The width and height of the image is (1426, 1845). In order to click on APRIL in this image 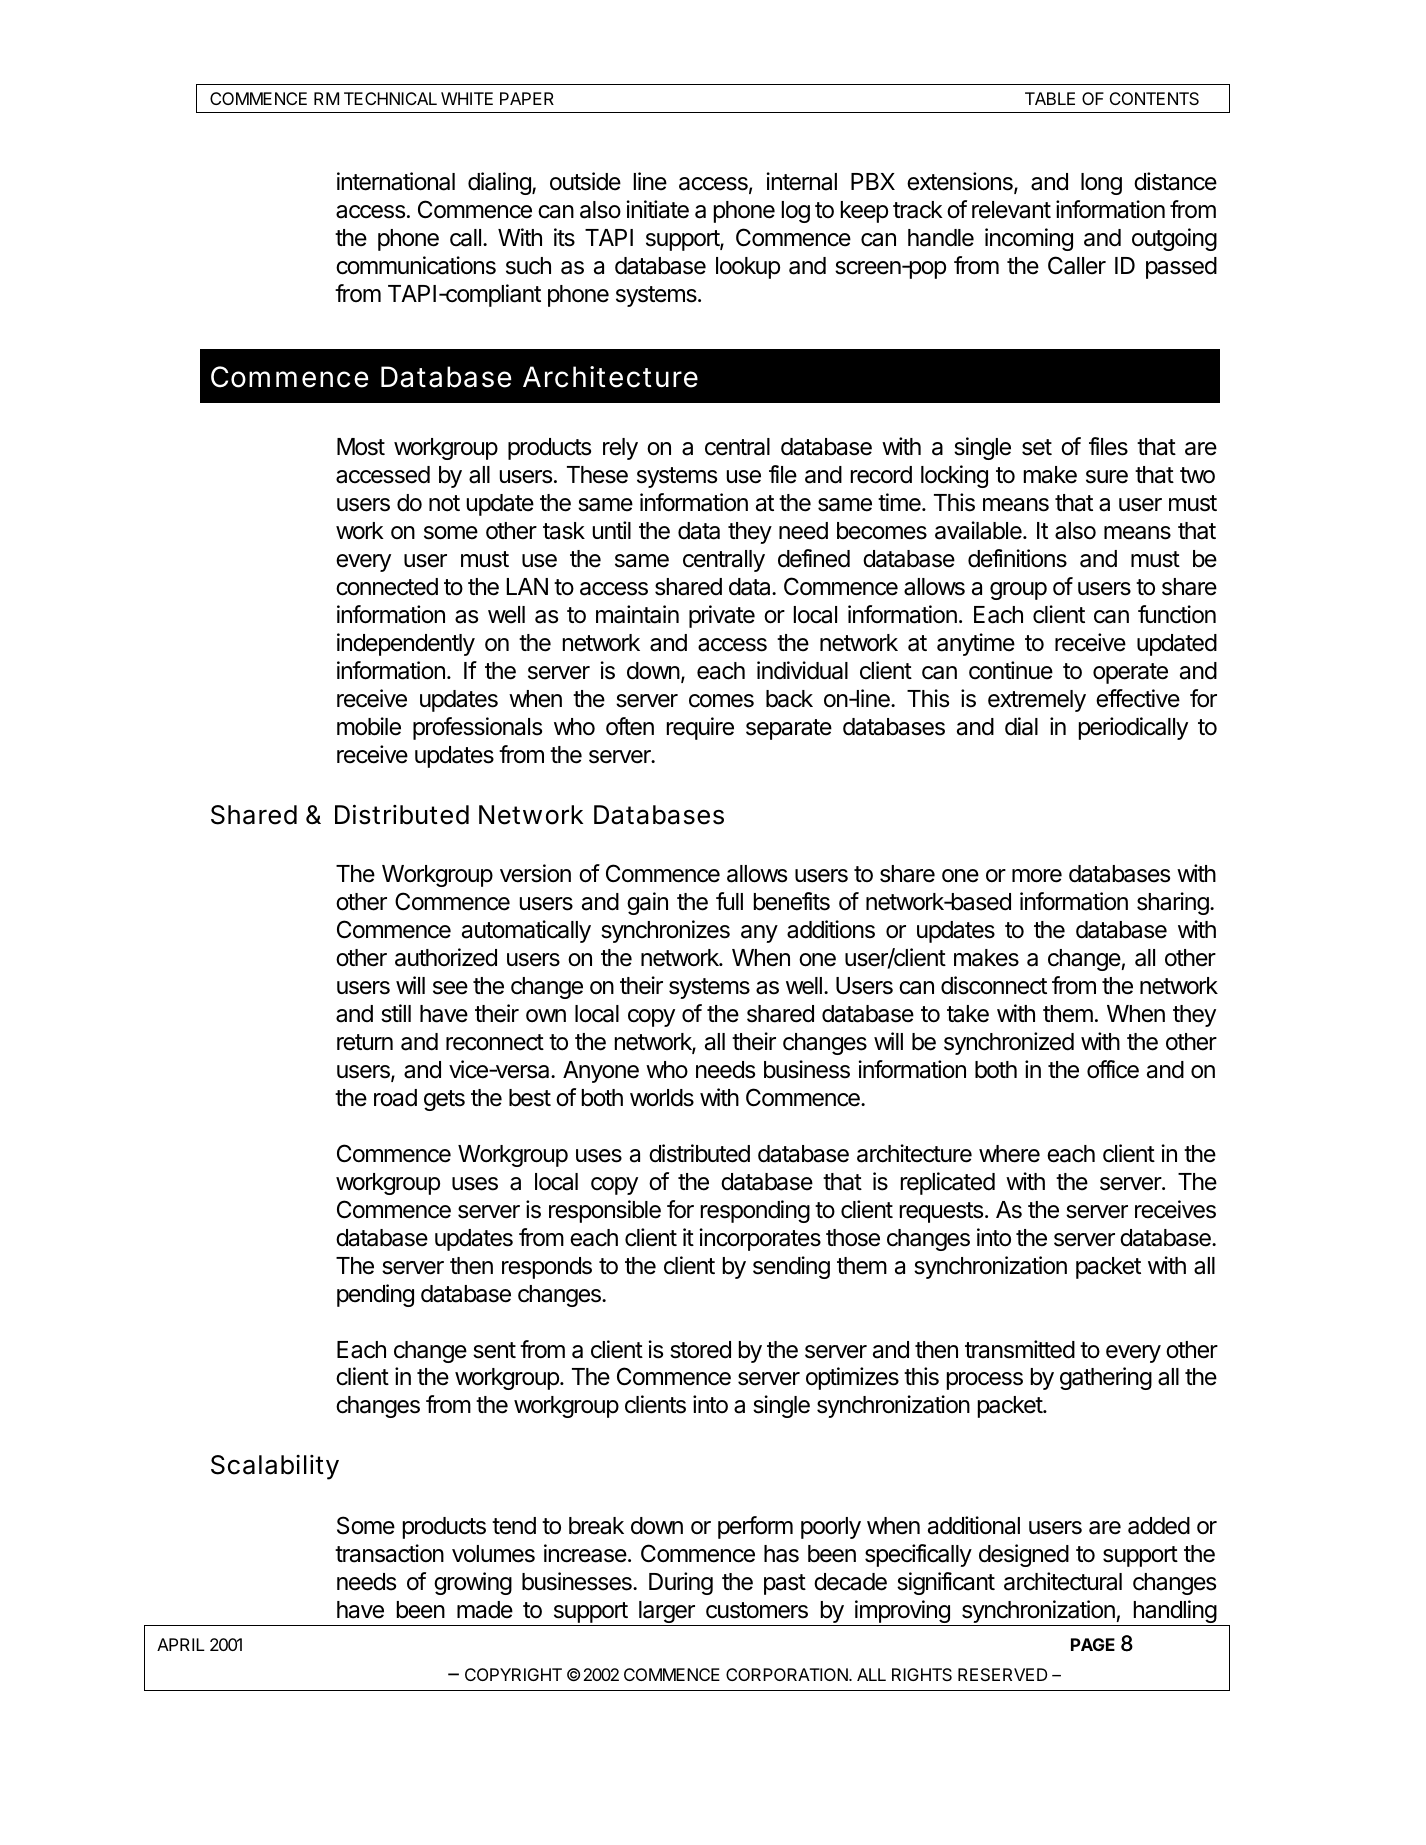, I will do `click(181, 1644)`.
